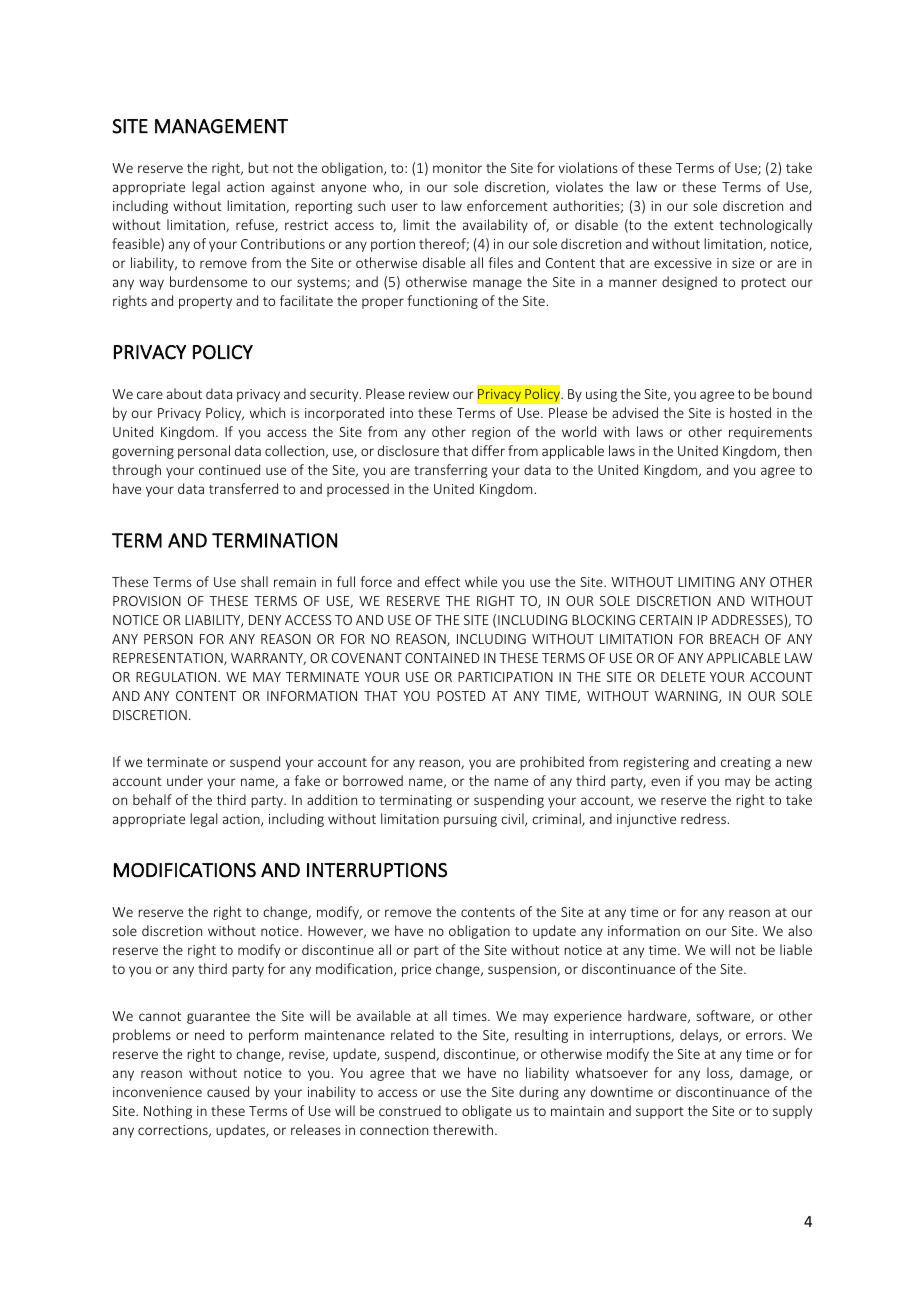  What do you see at coordinates (293, 188) in the document?
I see `against` at bounding box center [293, 188].
